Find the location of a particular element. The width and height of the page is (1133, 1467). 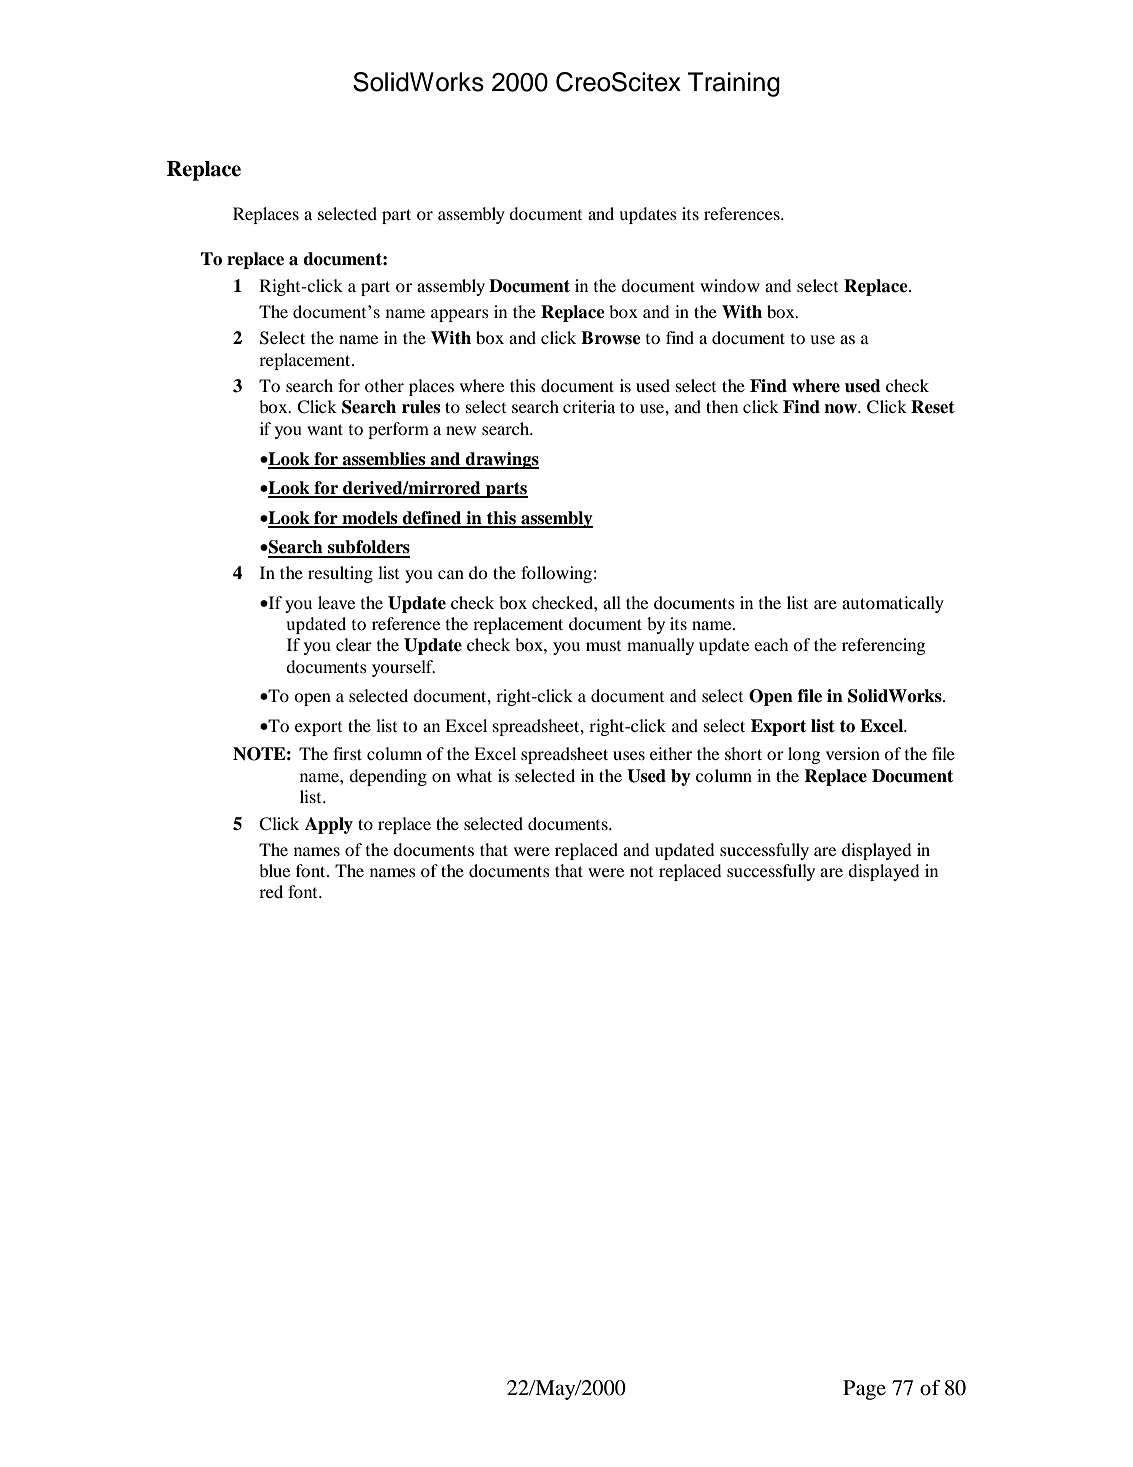

leave is located at coordinates (336, 602).
